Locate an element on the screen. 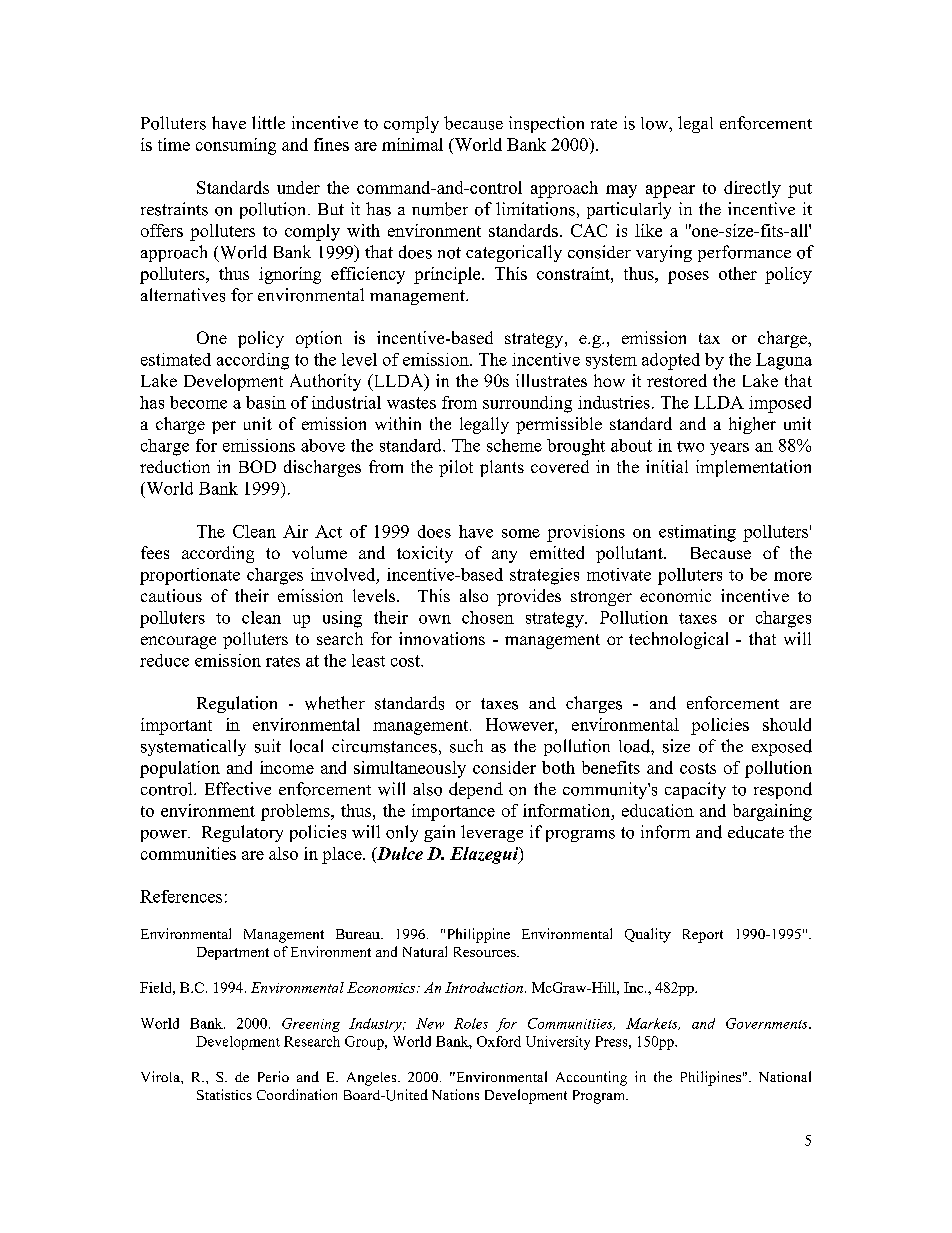 This screenshot has height=1233, width=952. chosen is located at coordinates (488, 617).
